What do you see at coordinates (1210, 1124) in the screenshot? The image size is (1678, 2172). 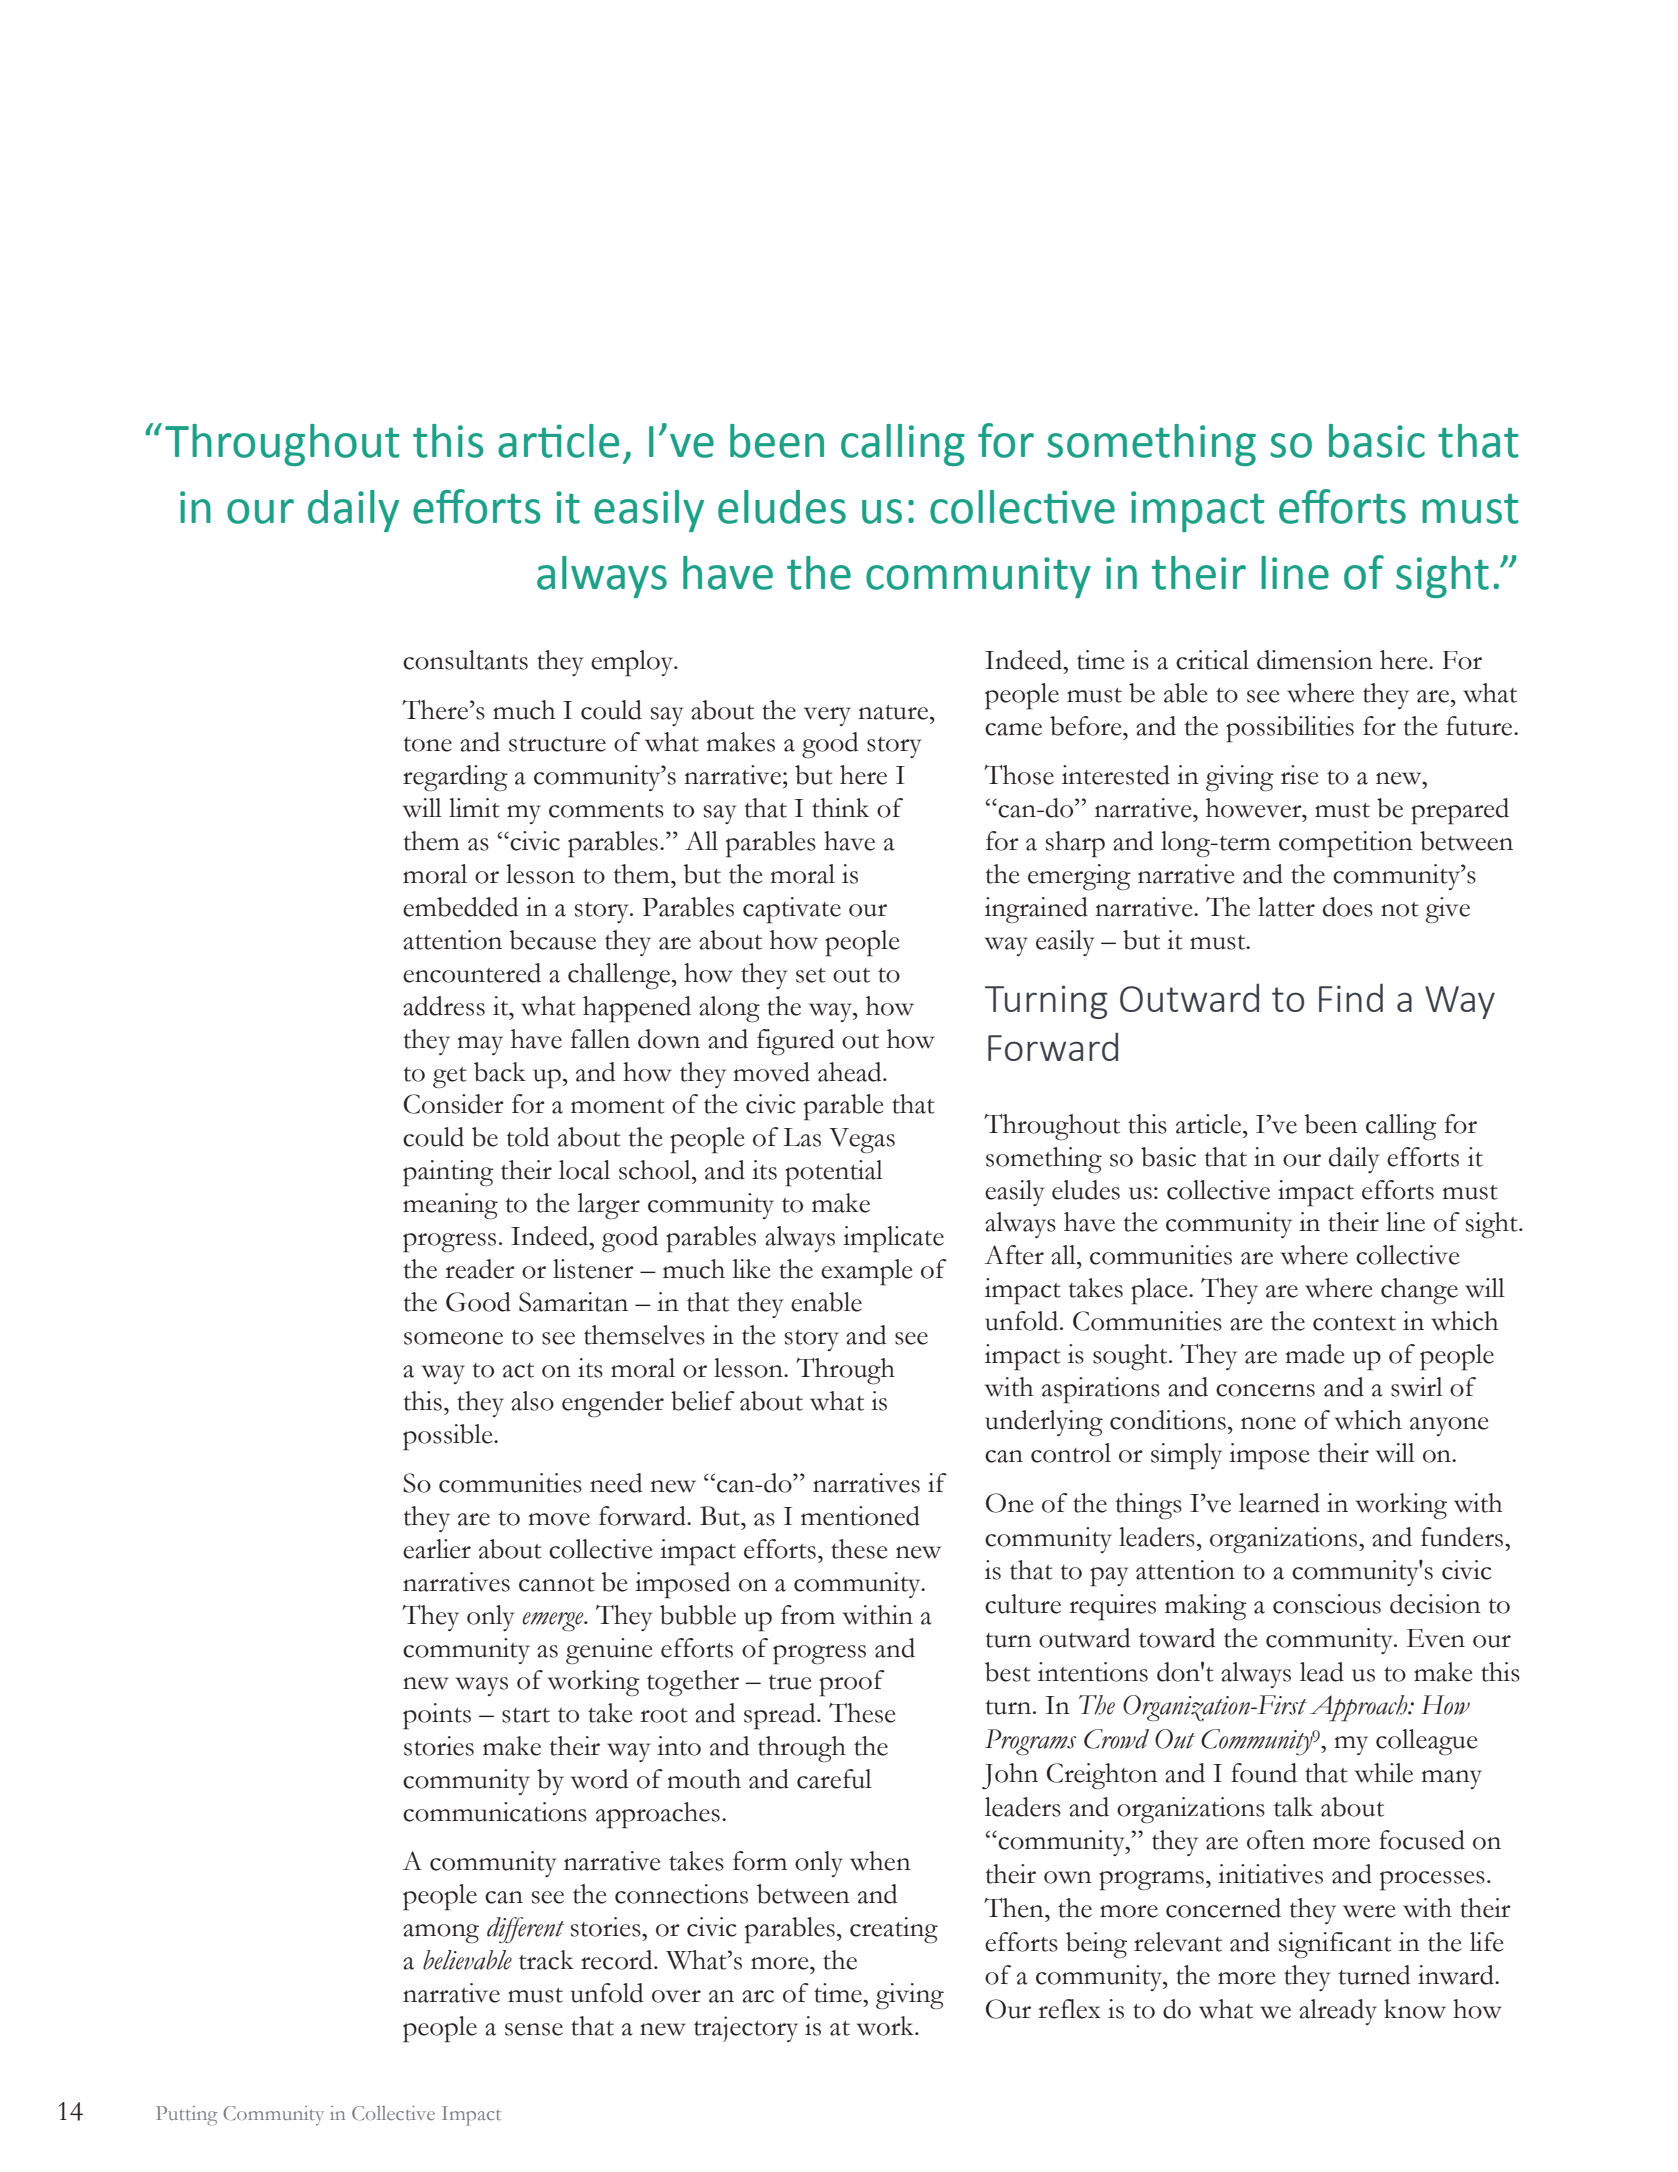 I see `article` at bounding box center [1210, 1124].
